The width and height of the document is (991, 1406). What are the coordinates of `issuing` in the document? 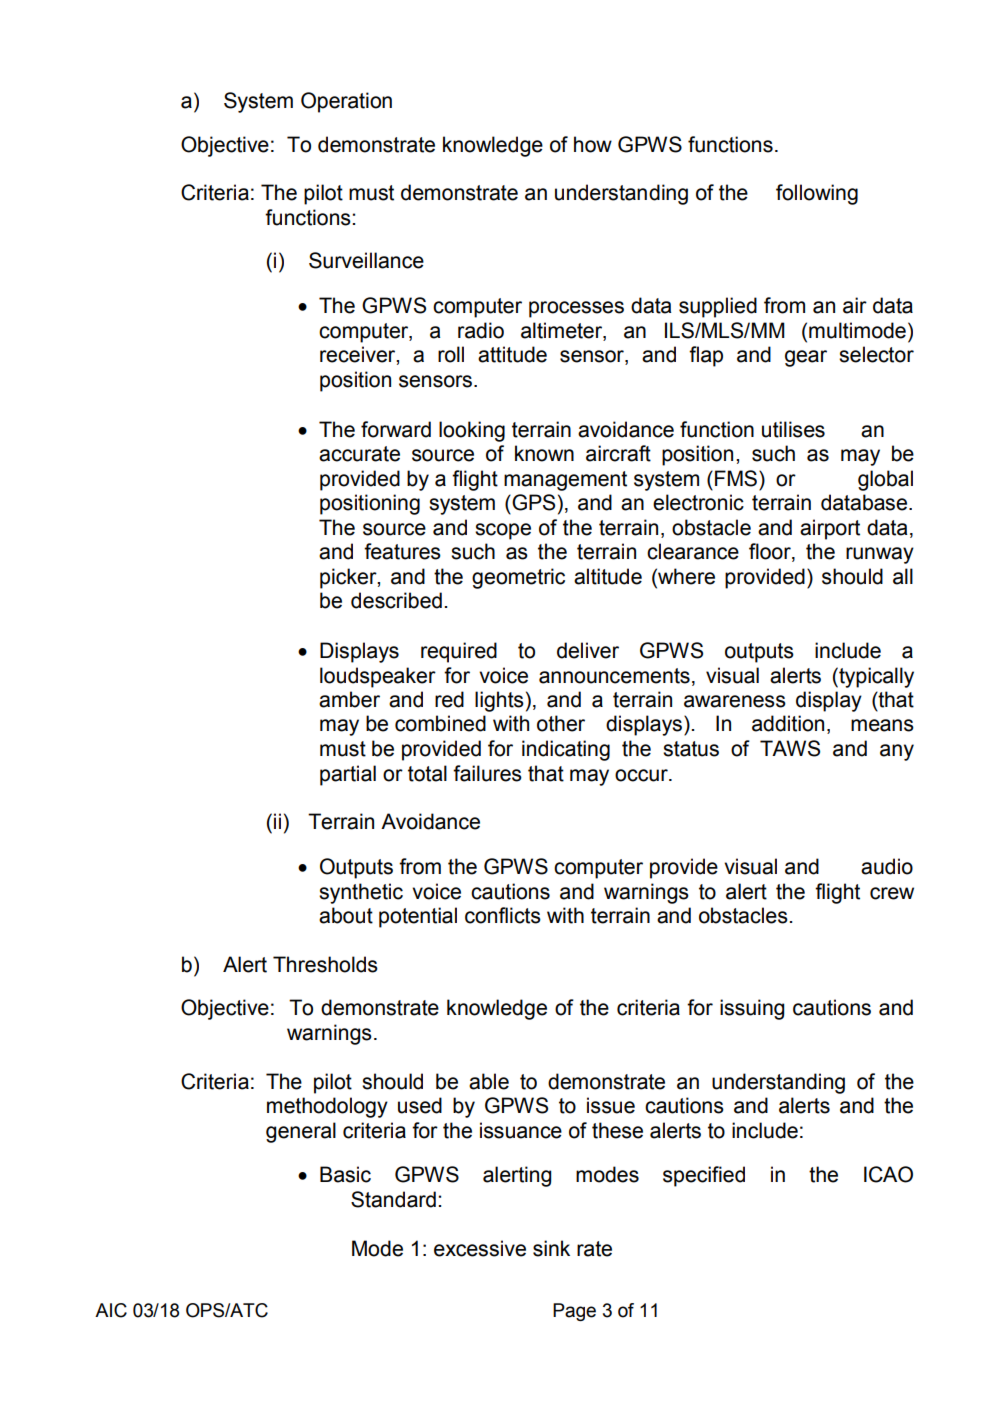 It's located at (752, 1009).
